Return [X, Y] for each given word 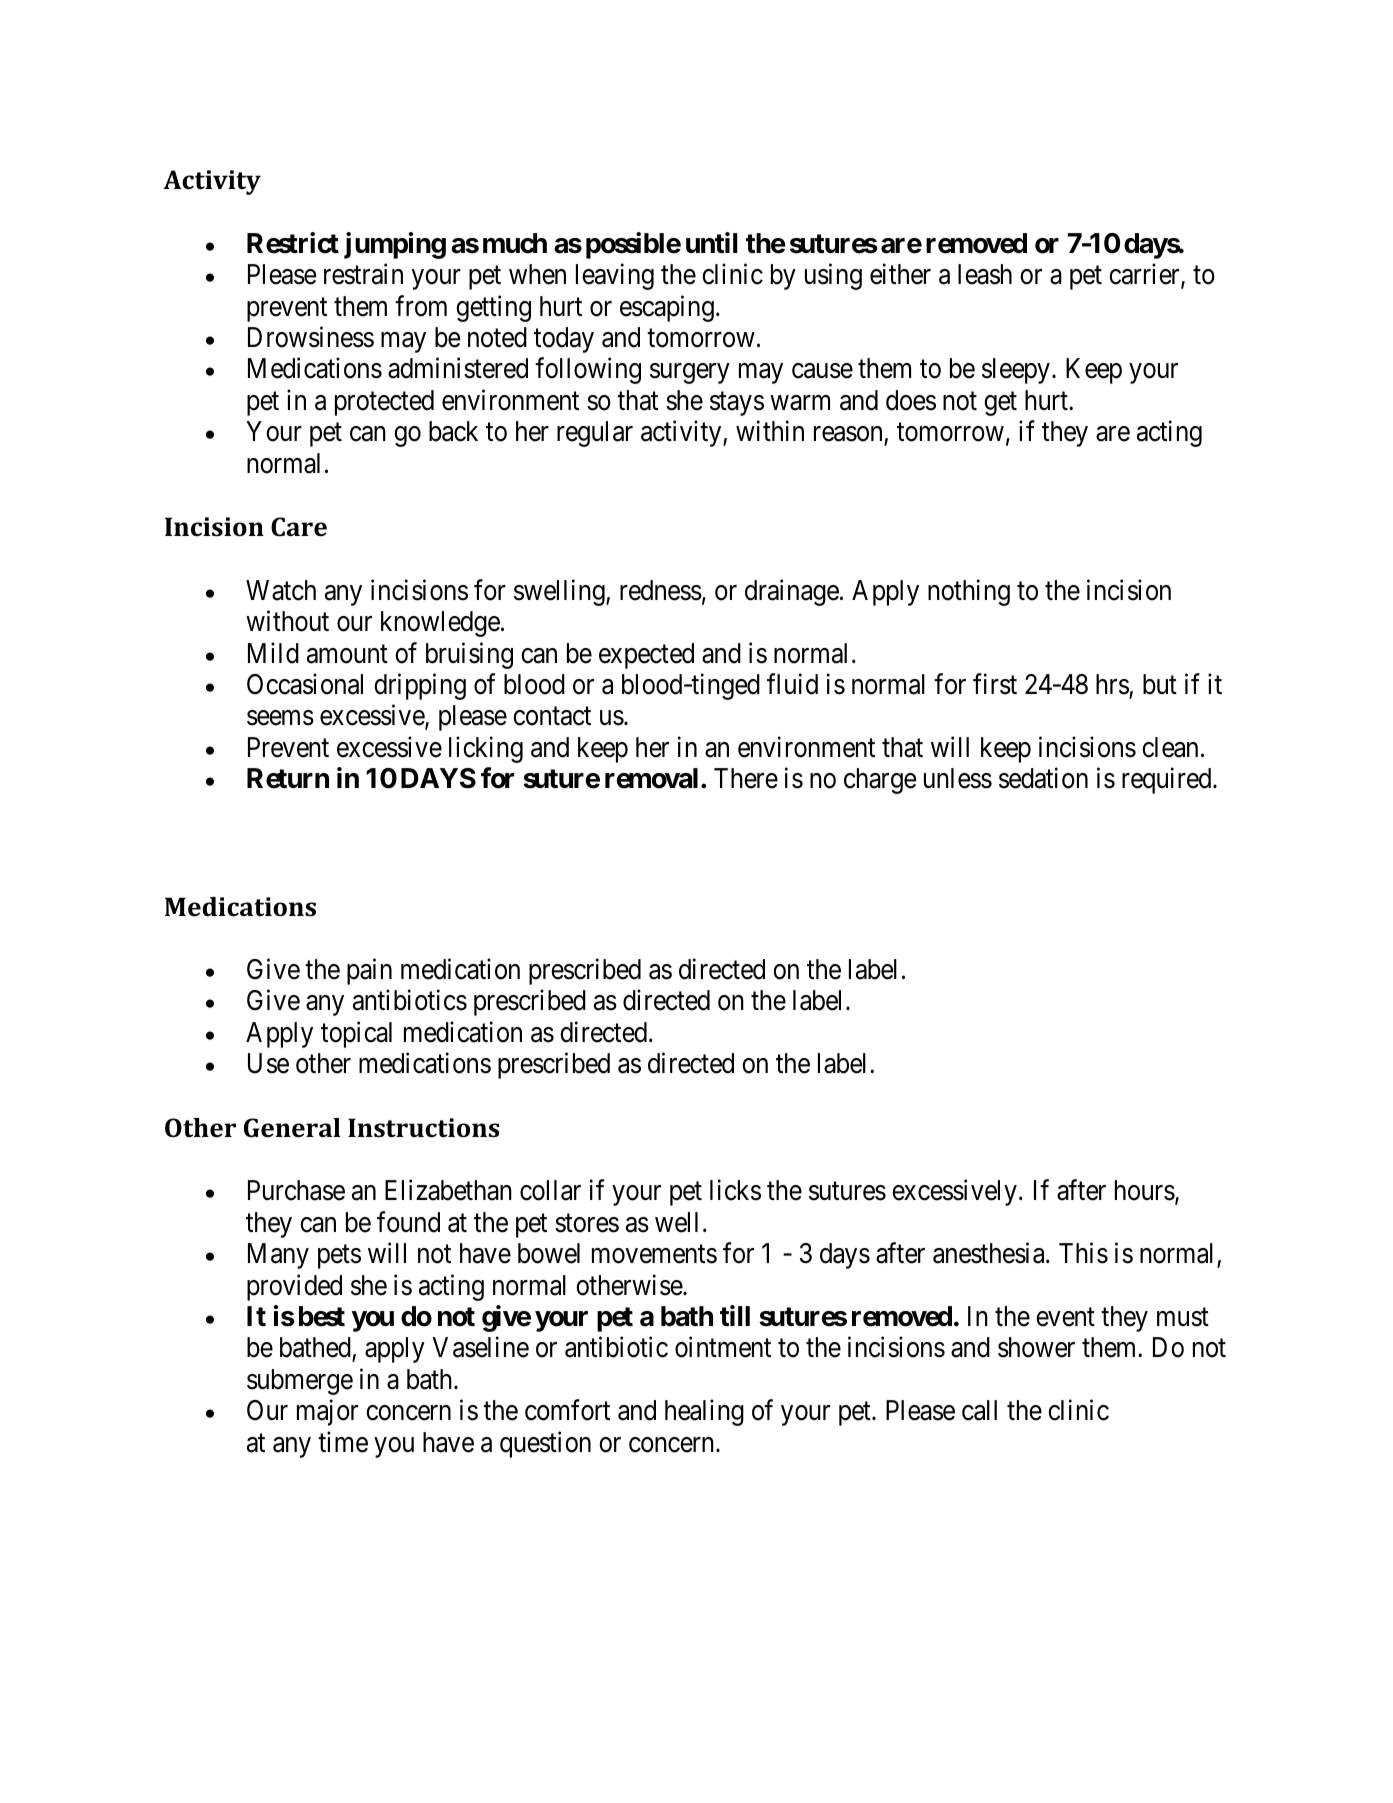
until [712, 242]
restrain [363, 274]
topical [356, 1034]
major [327, 1413]
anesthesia [990, 1253]
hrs [1112, 684]
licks [735, 1190]
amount [347, 654]
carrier [1145, 275]
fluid [792, 684]
